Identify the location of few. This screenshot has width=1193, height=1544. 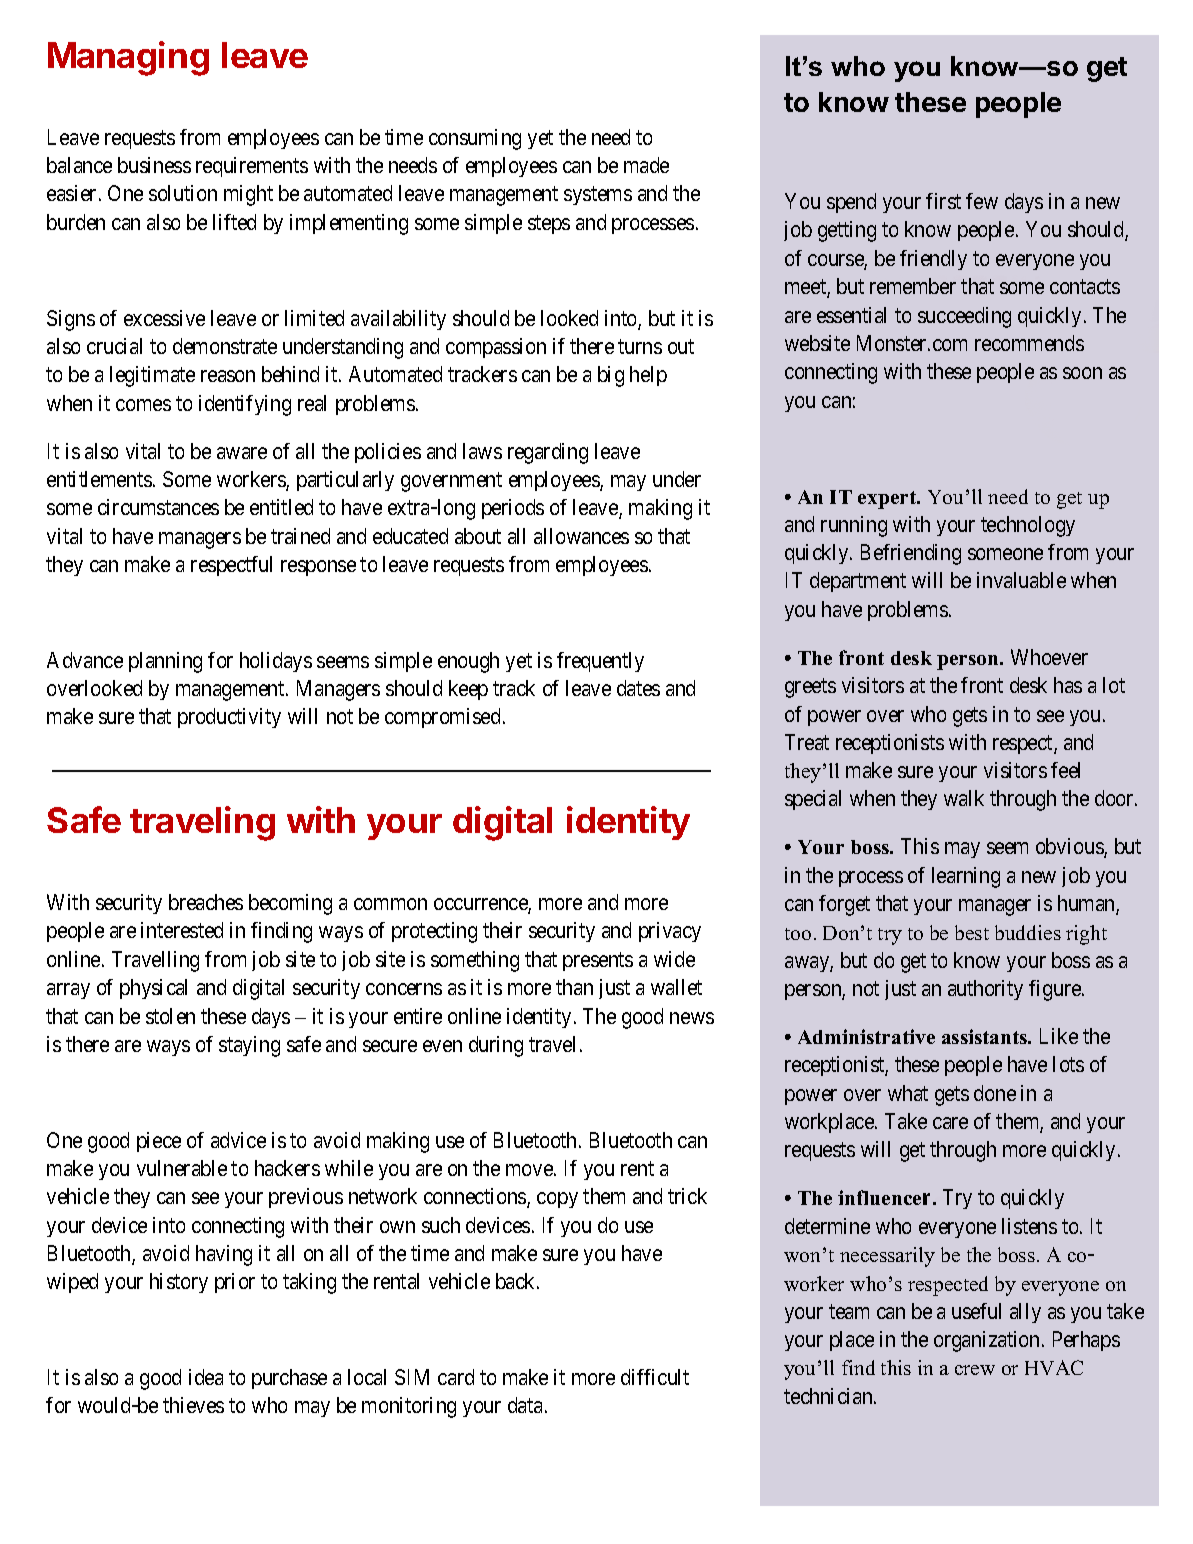
(982, 201).
